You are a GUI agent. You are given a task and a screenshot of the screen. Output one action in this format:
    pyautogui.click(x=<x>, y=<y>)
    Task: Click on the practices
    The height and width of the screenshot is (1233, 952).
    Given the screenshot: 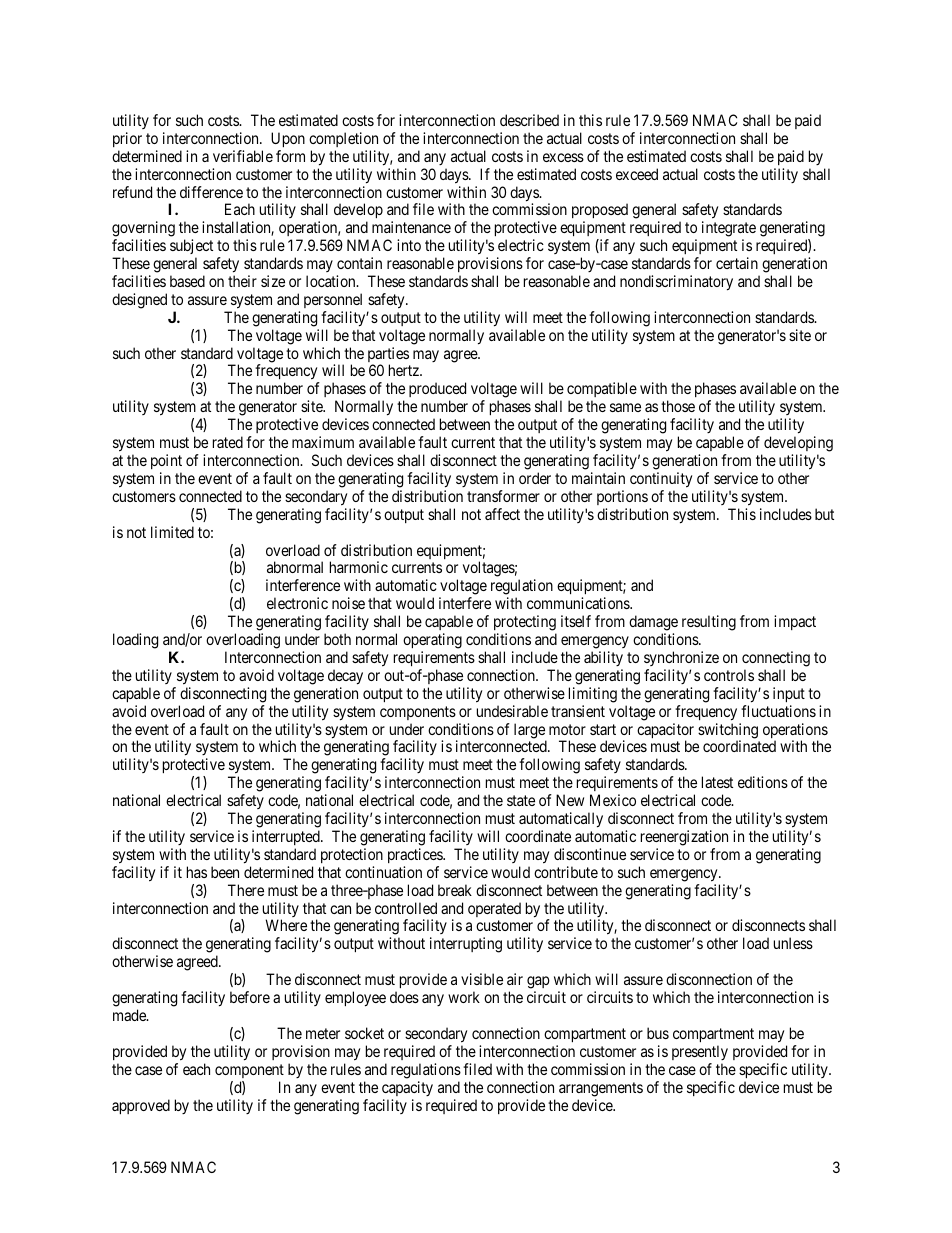 What is the action you would take?
    pyautogui.click(x=416, y=855)
